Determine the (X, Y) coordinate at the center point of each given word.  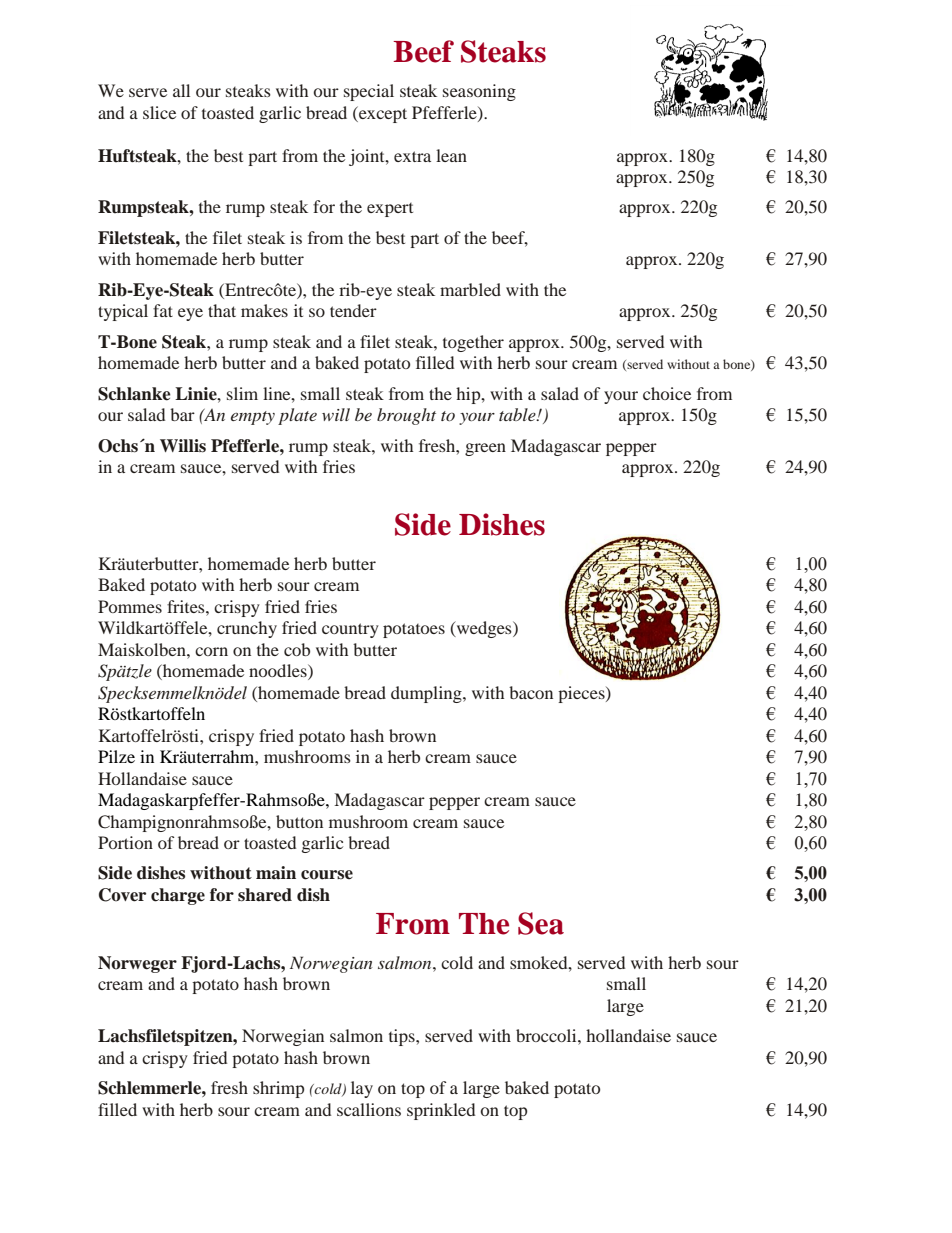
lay (362, 1089)
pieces (582, 694)
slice (159, 112)
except (382, 114)
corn (211, 651)
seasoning (479, 92)
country (350, 630)
